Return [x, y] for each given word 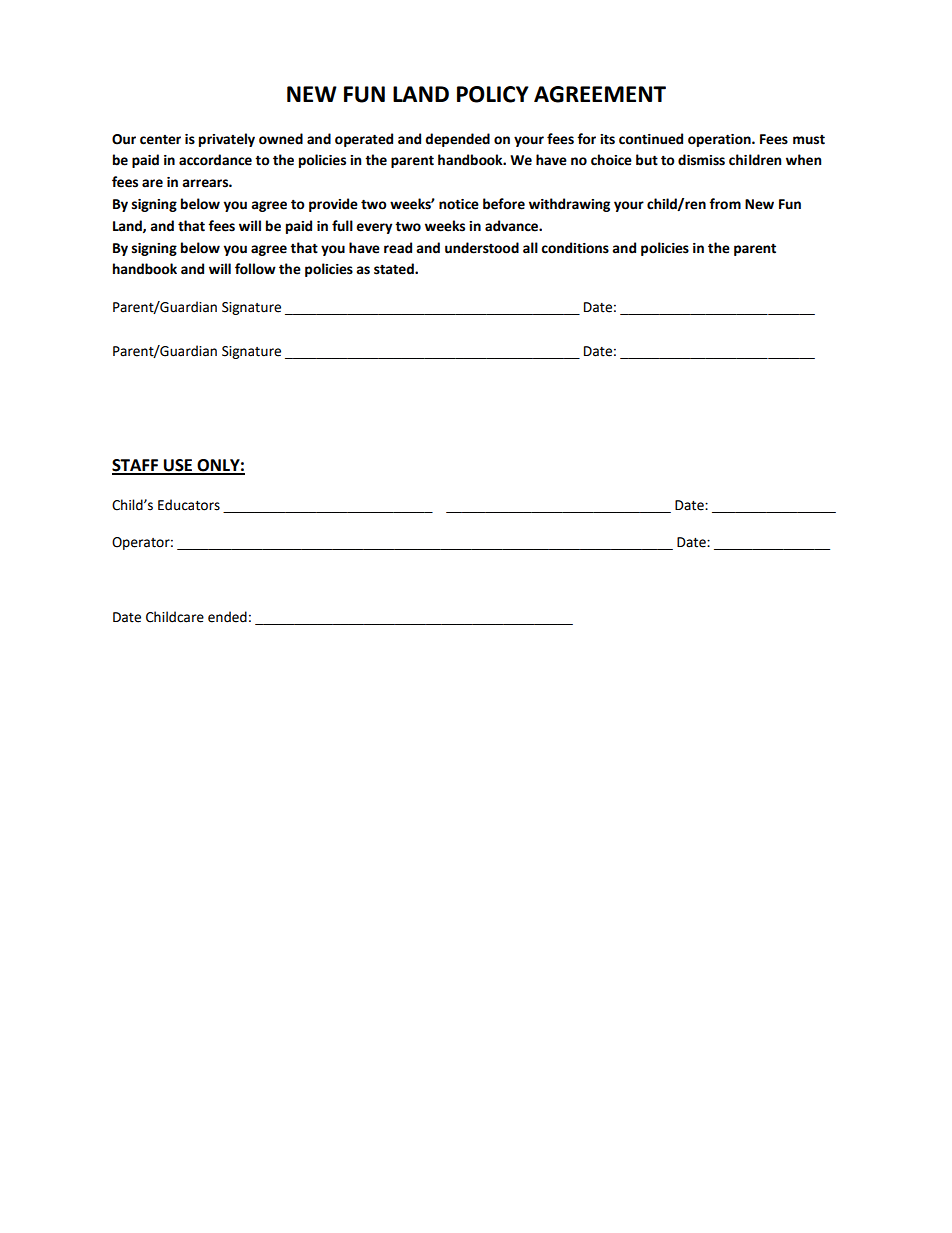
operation [720, 140]
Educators [189, 505]
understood [482, 248]
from [725, 204]
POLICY [493, 94]
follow [255, 269]
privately [227, 140]
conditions [575, 248]
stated [395, 269]
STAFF [136, 466]
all [530, 248]
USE [178, 466]
